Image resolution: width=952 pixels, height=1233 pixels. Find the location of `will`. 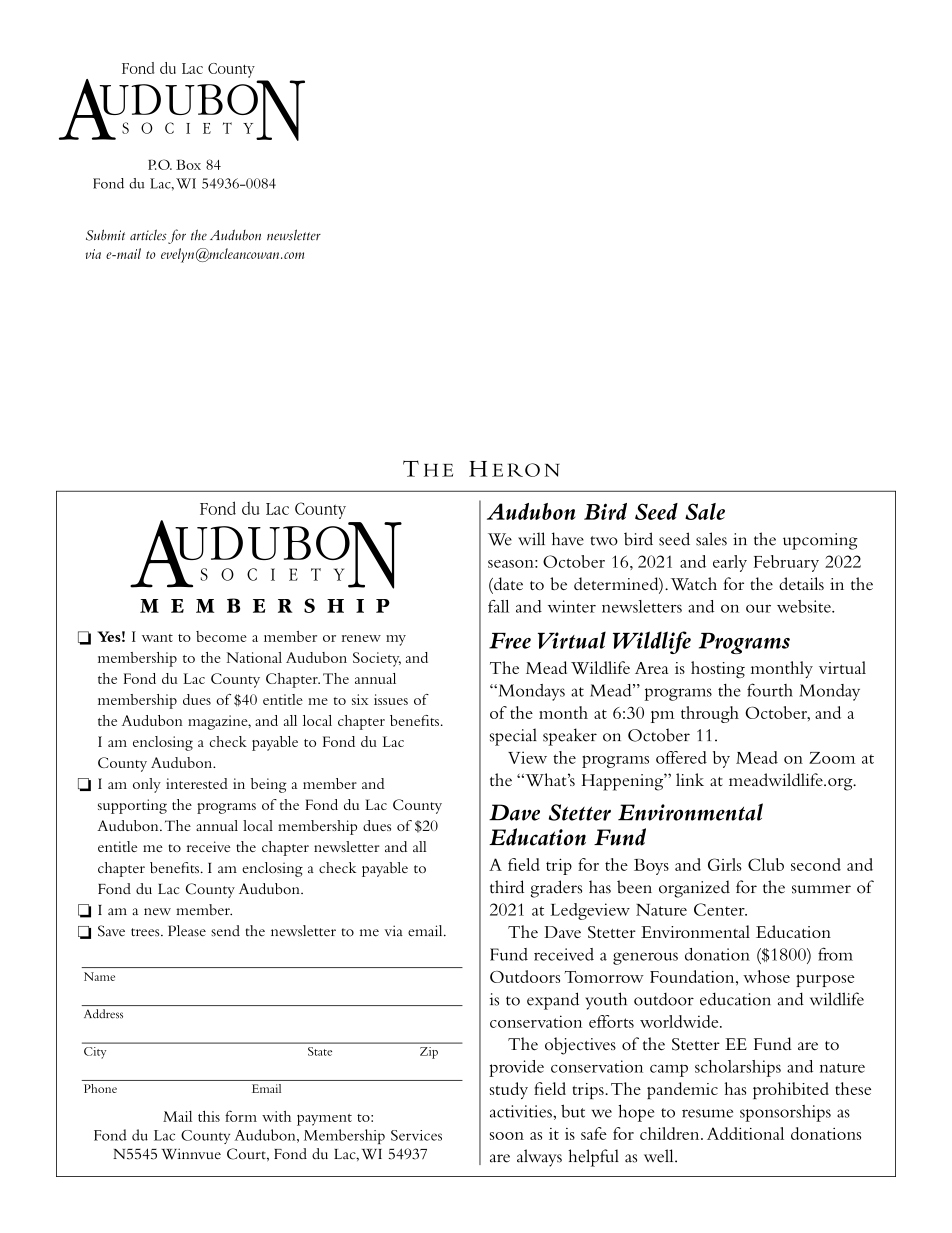

will is located at coordinates (531, 538).
